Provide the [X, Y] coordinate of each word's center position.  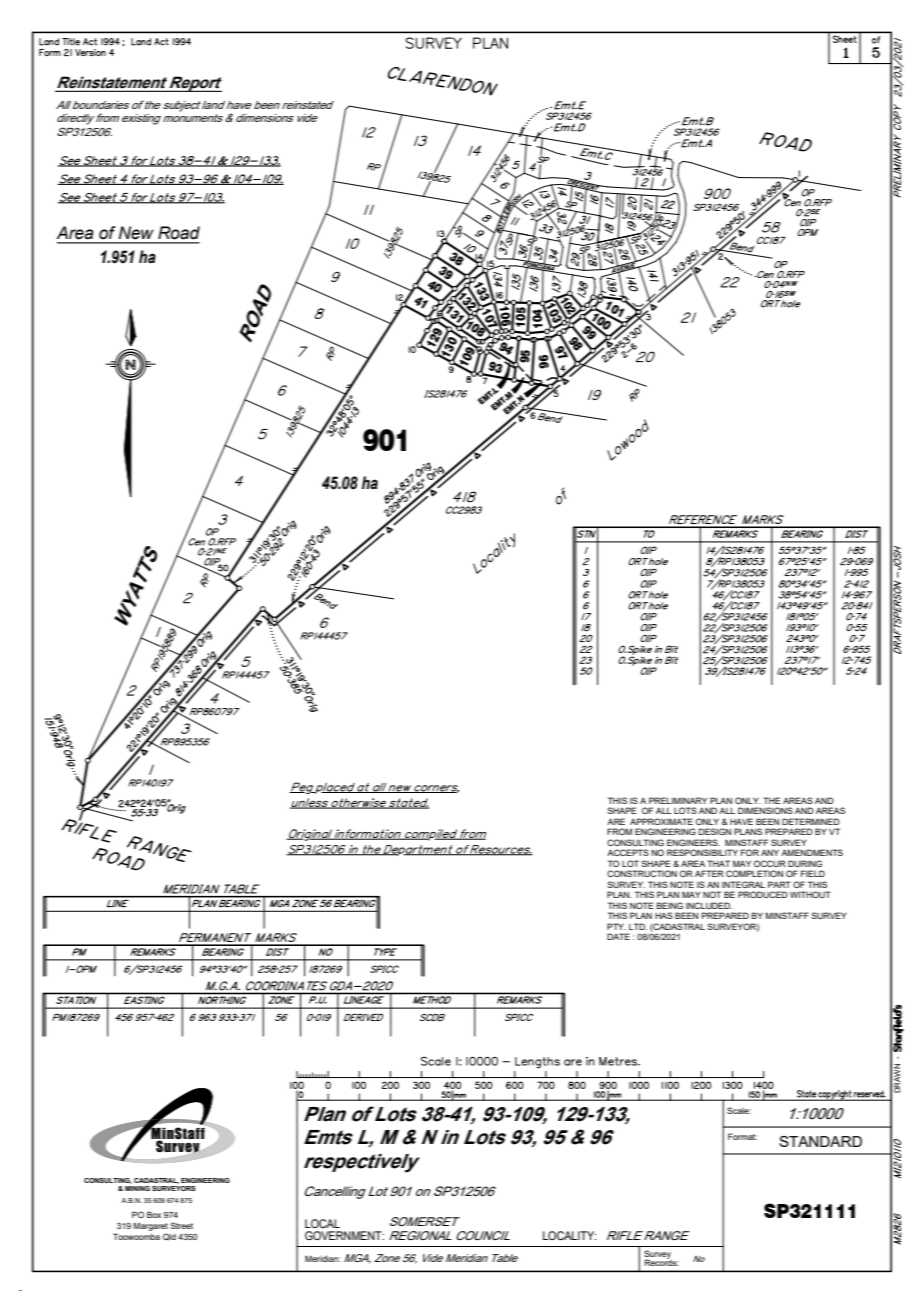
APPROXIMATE [661, 821]
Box [154, 1214]
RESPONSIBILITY [702, 852]
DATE [618, 936]
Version [90, 52]
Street [181, 1225]
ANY [770, 852]
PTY [616, 926]
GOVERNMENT [344, 1235]
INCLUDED [709, 905]
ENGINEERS [693, 842]
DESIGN [715, 831]
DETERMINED [811, 821]
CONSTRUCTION [642, 873]
